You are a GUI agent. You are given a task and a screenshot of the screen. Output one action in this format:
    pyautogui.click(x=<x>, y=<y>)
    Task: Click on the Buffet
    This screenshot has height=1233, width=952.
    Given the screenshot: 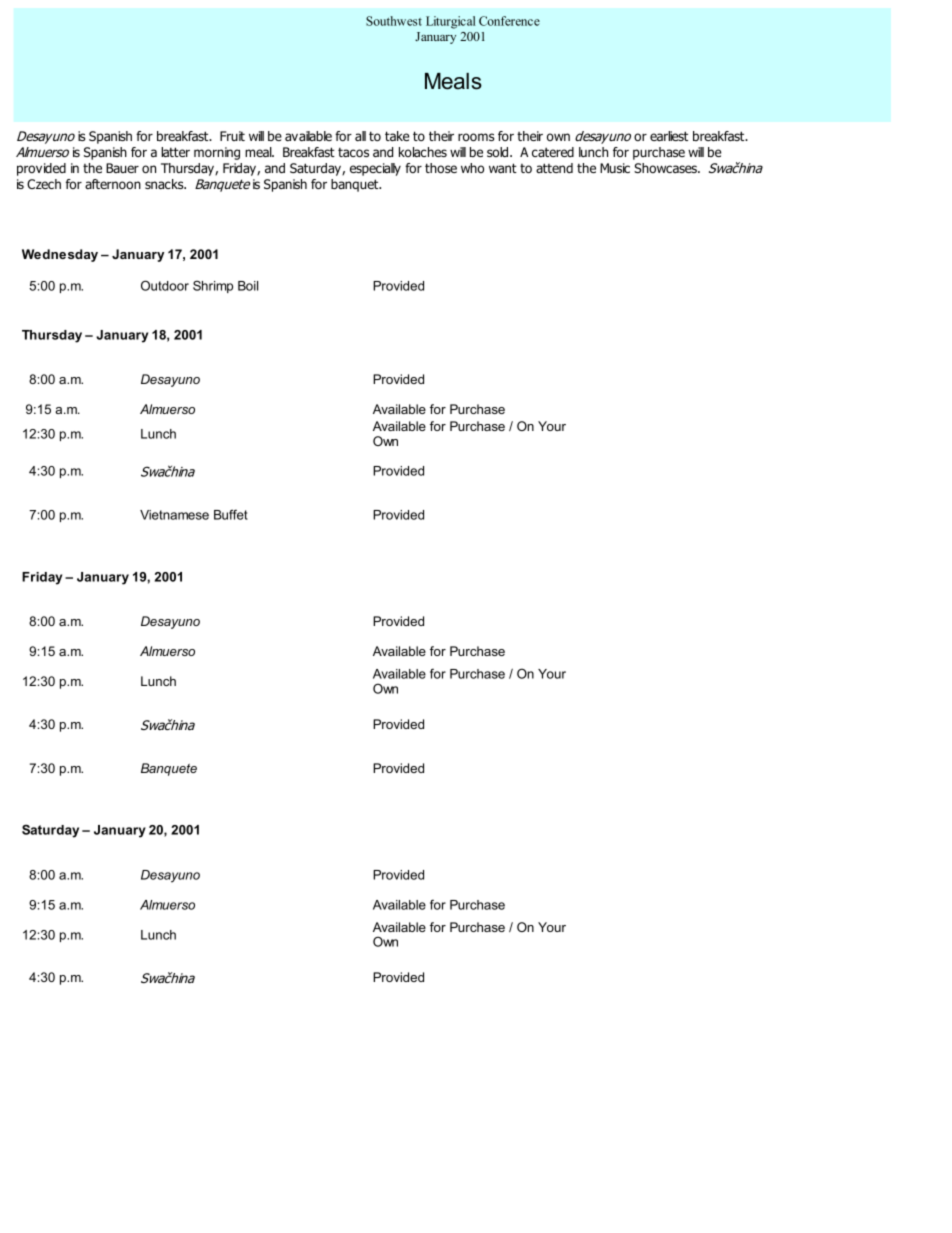 What is the action you would take?
    pyautogui.click(x=231, y=514)
